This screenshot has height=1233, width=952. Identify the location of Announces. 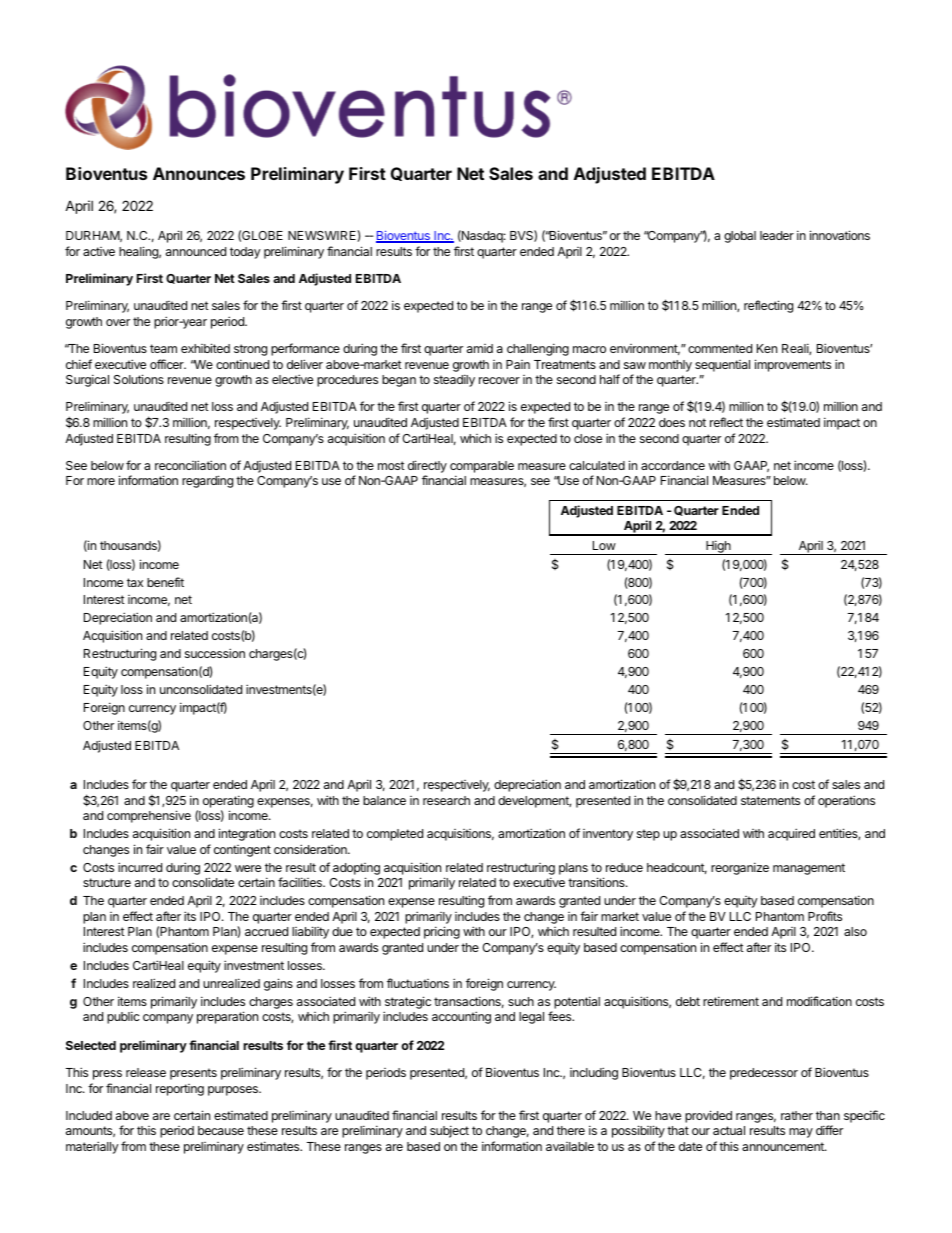
(199, 173).
